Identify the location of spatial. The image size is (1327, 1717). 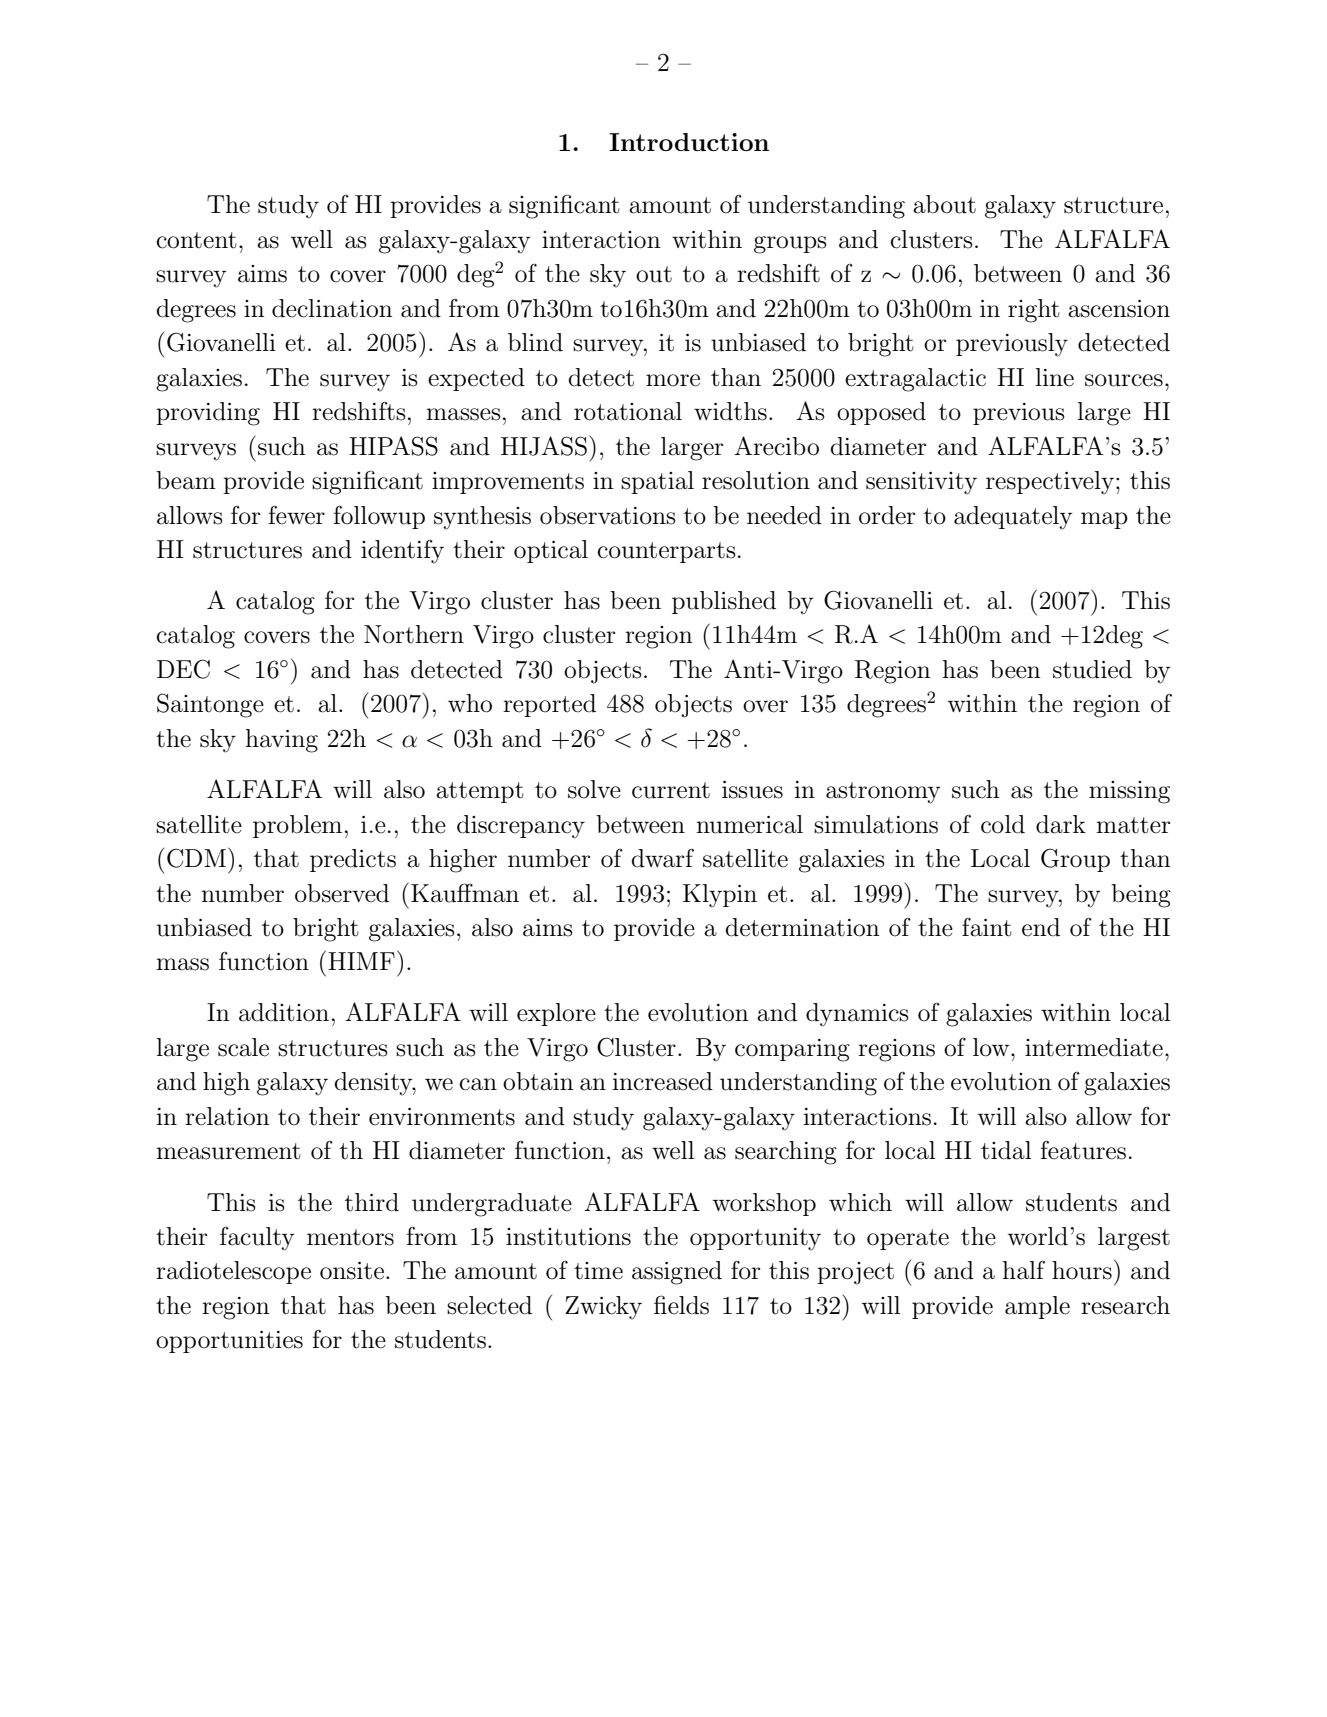
(657, 482).
